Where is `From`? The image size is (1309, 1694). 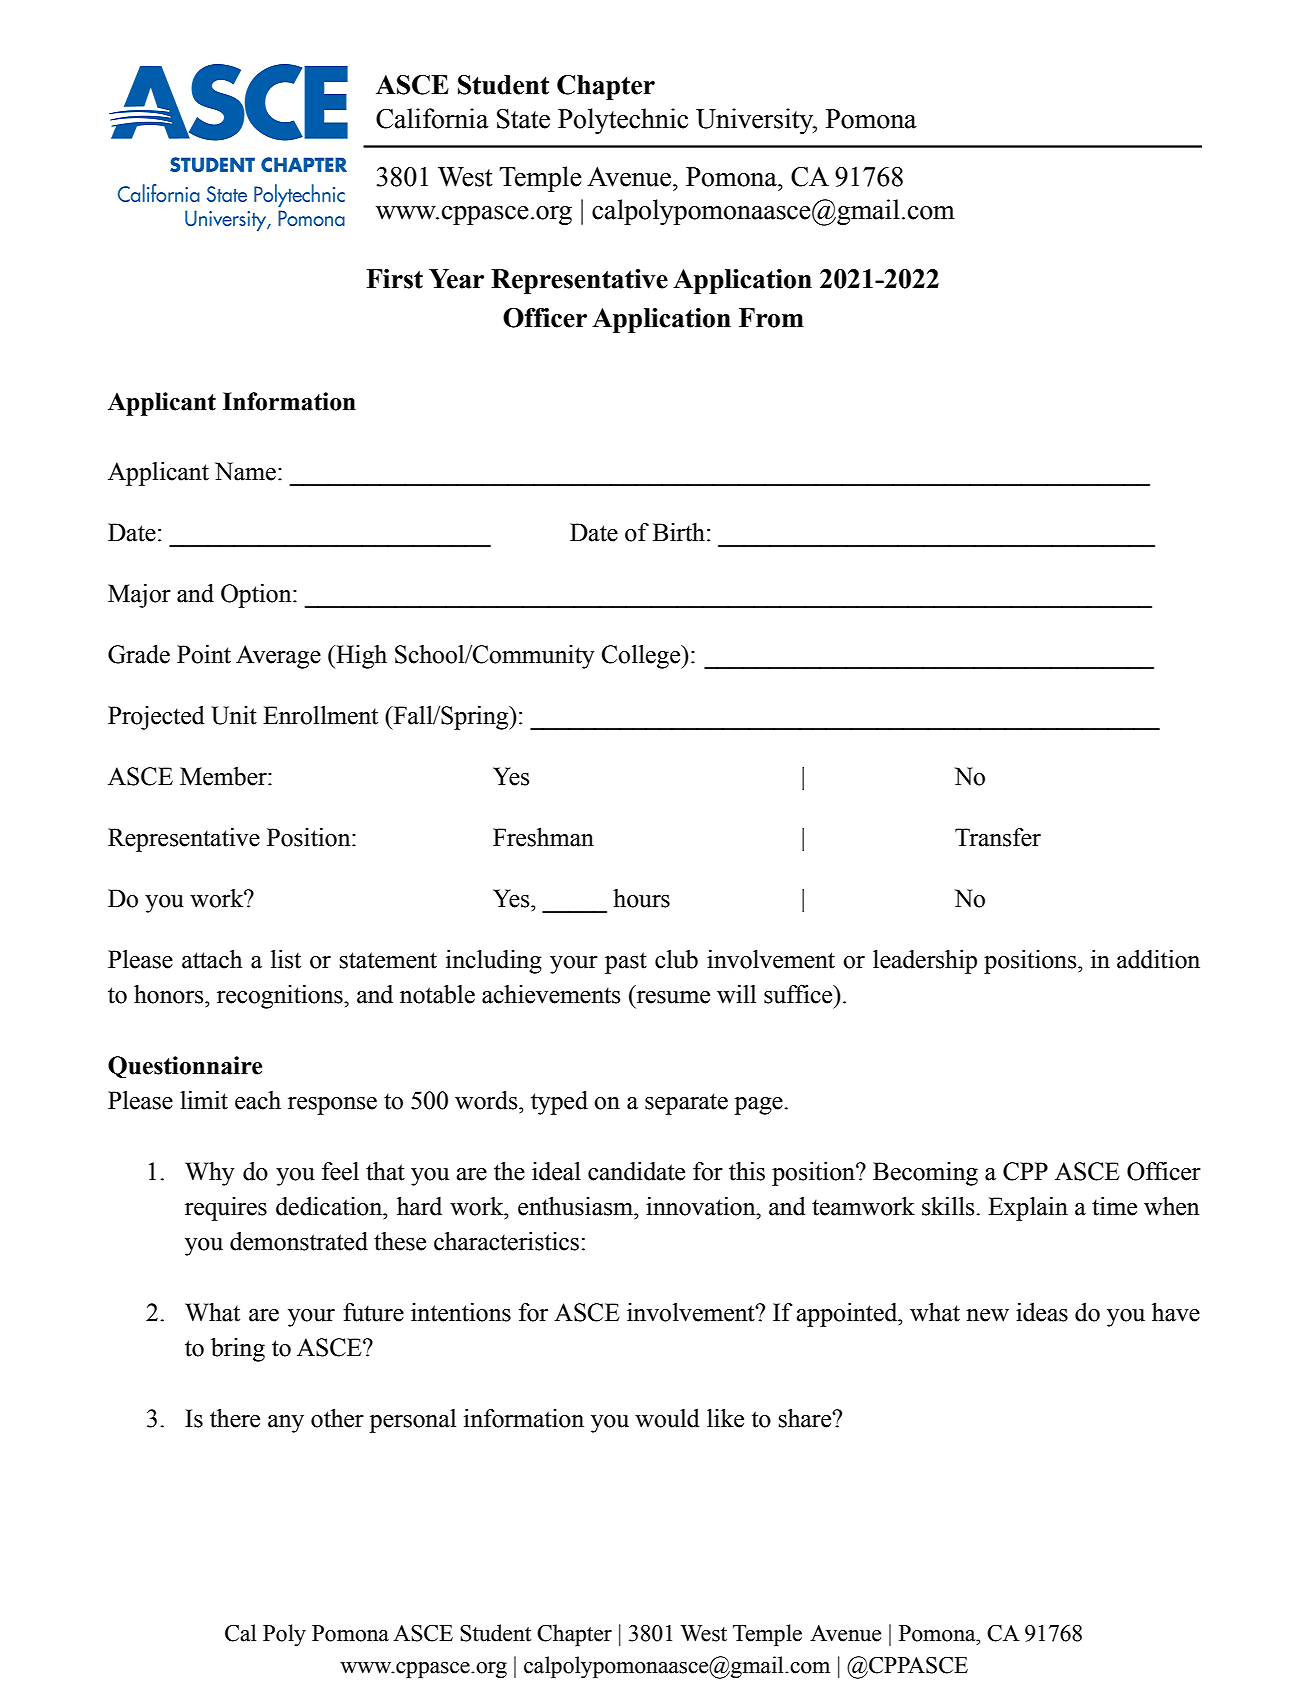
From is located at coordinates (771, 318).
